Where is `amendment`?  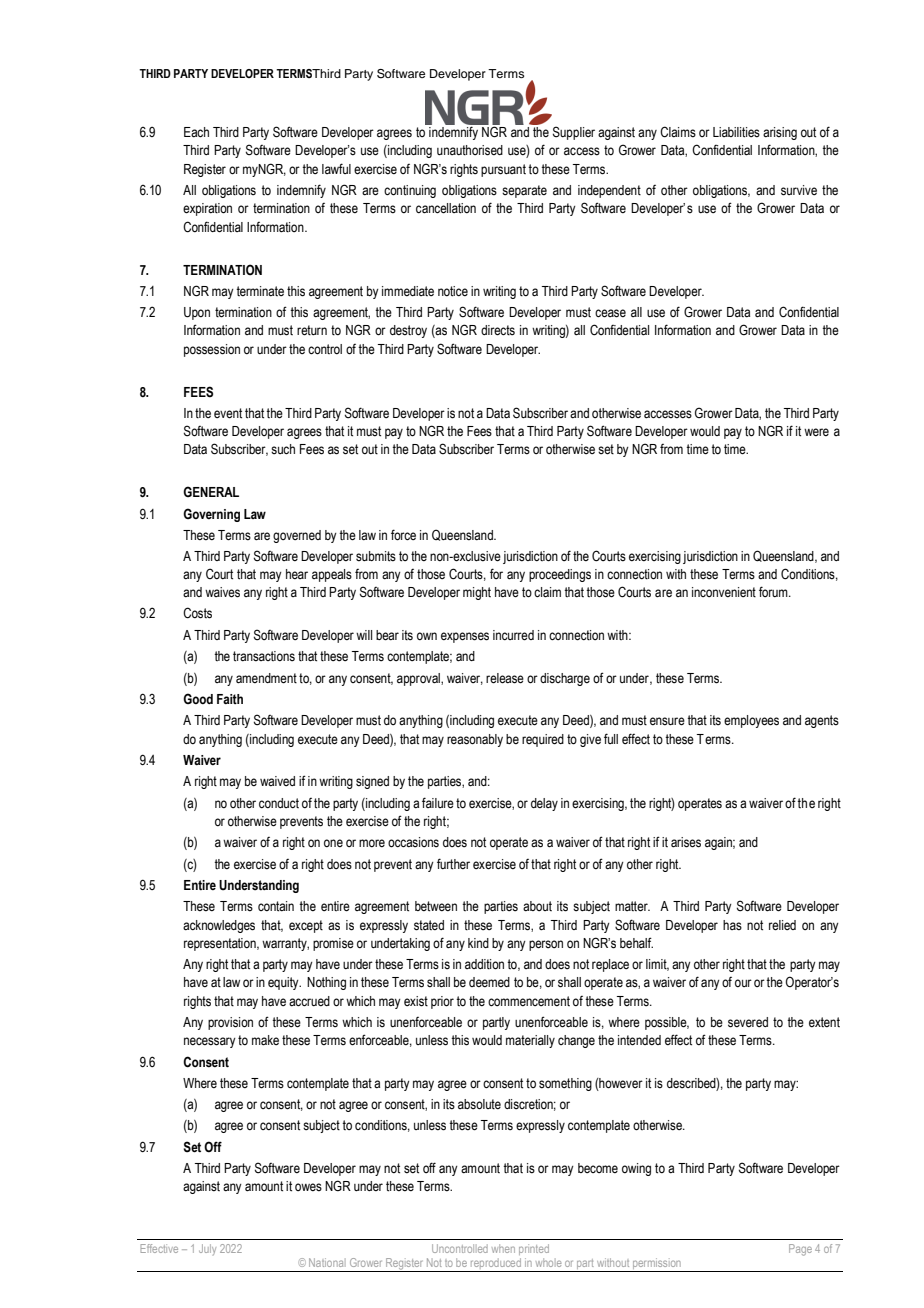
amendment is located at coordinates (266, 678).
